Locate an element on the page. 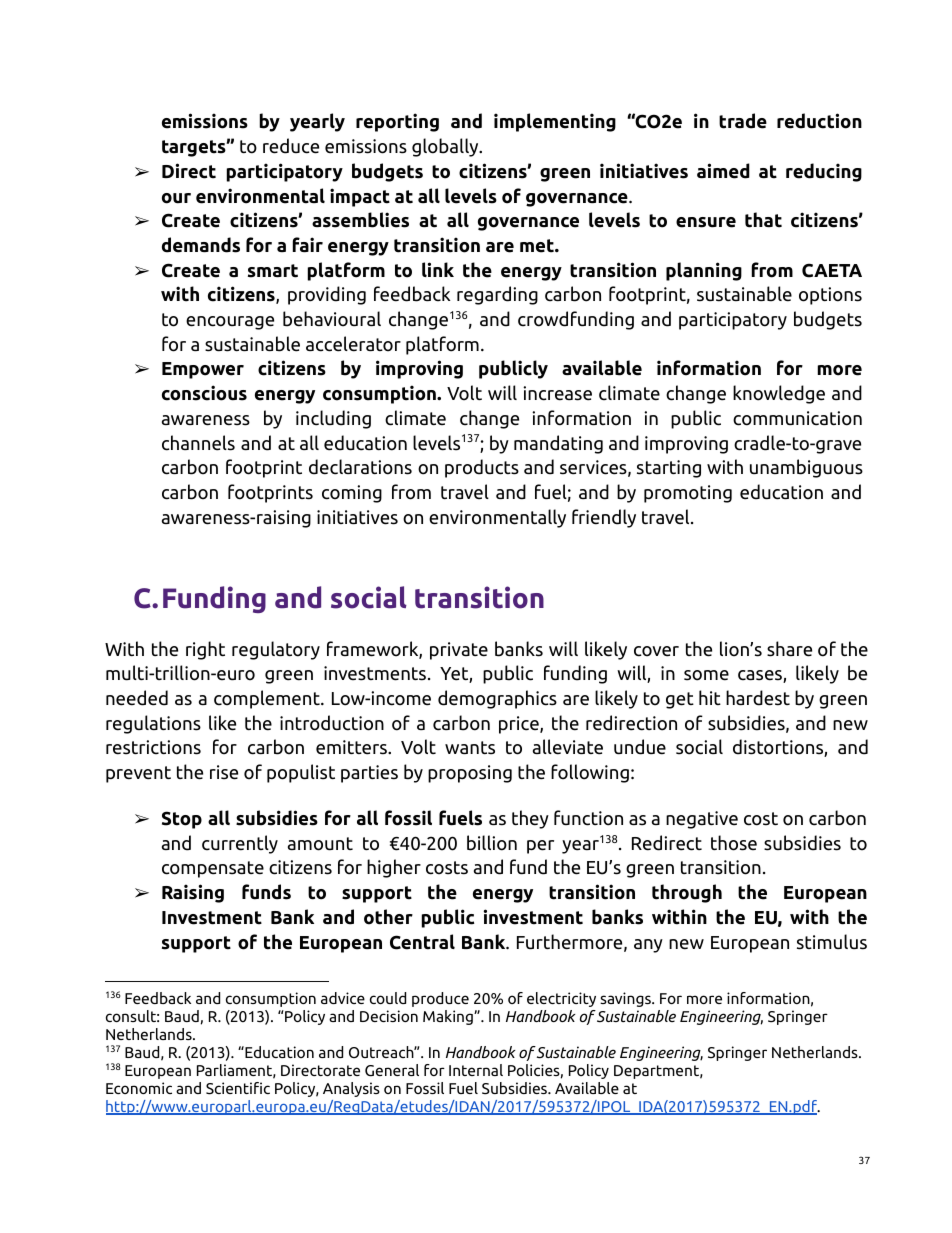 The image size is (952, 1233). hardest is located at coordinates (758, 698).
